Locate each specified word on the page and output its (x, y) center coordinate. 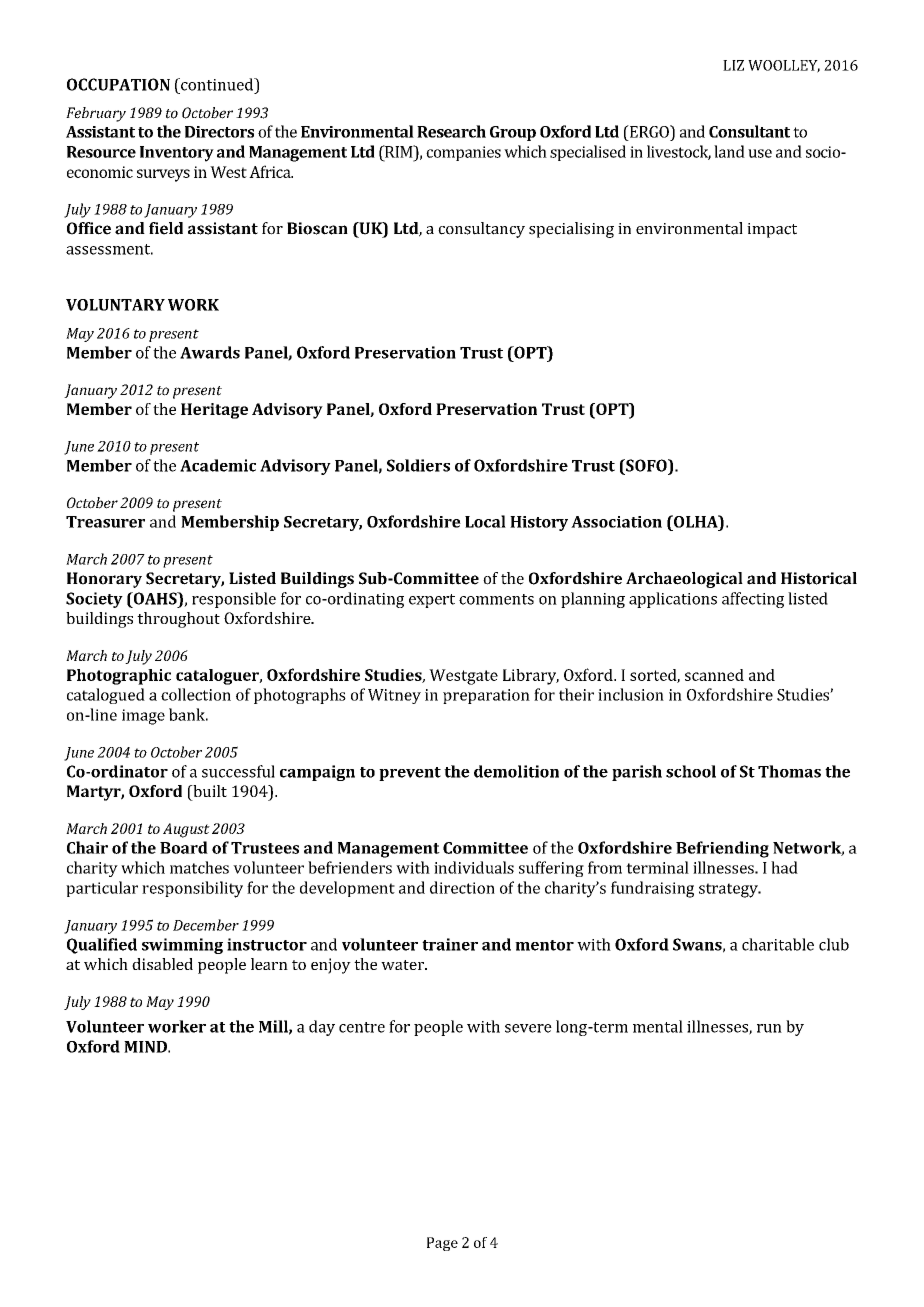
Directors (219, 132)
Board (184, 847)
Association (616, 522)
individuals (474, 867)
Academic (218, 465)
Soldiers (418, 465)
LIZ (733, 65)
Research (451, 131)
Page (442, 1244)
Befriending (722, 849)
